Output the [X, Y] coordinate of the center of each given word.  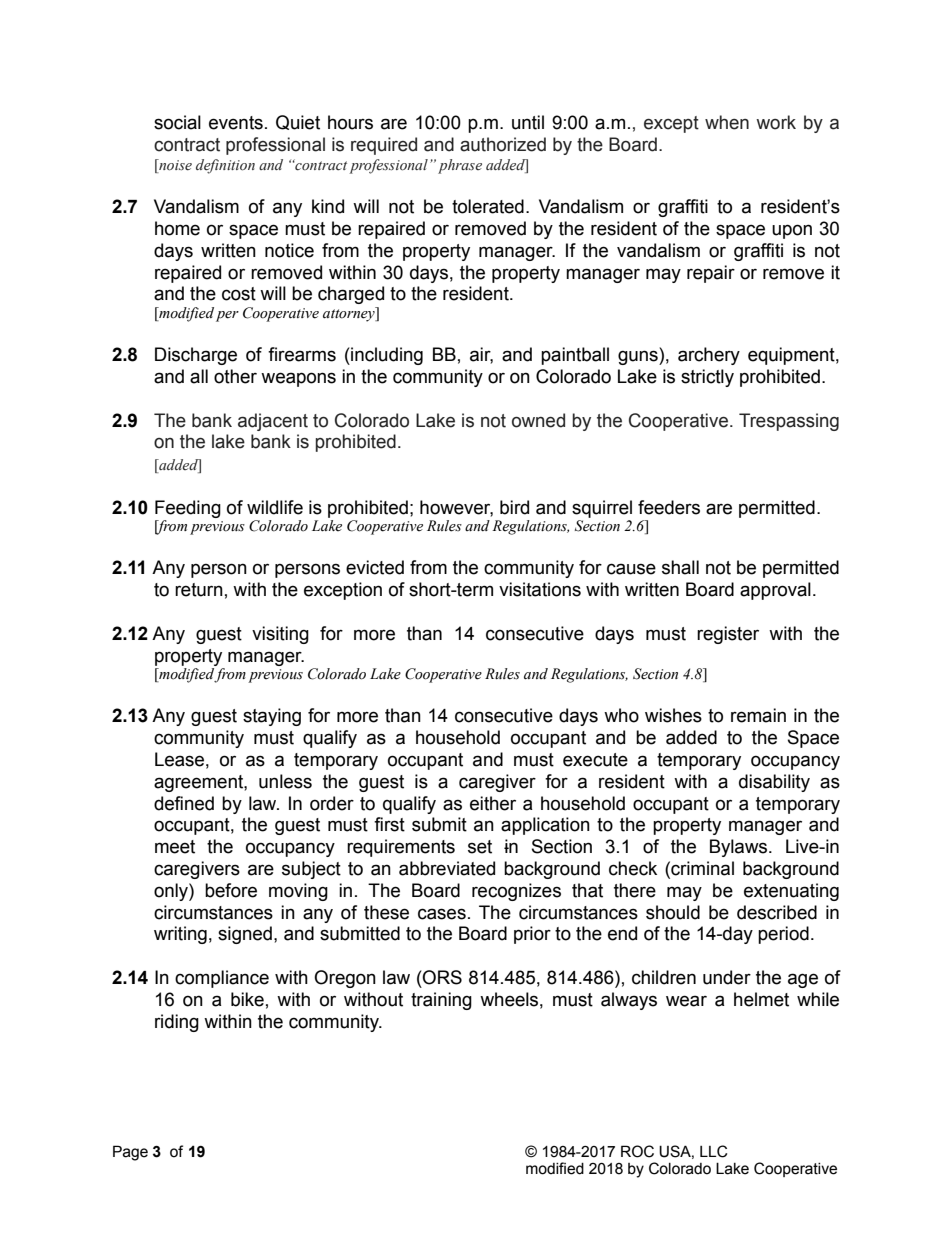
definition [225, 166]
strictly [707, 378]
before [231, 890]
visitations [540, 589]
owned [538, 420]
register [728, 635]
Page [130, 1153]
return [199, 590]
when [727, 122]
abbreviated [447, 868]
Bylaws [740, 848]
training [441, 1001]
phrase [460, 166]
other [235, 376]
